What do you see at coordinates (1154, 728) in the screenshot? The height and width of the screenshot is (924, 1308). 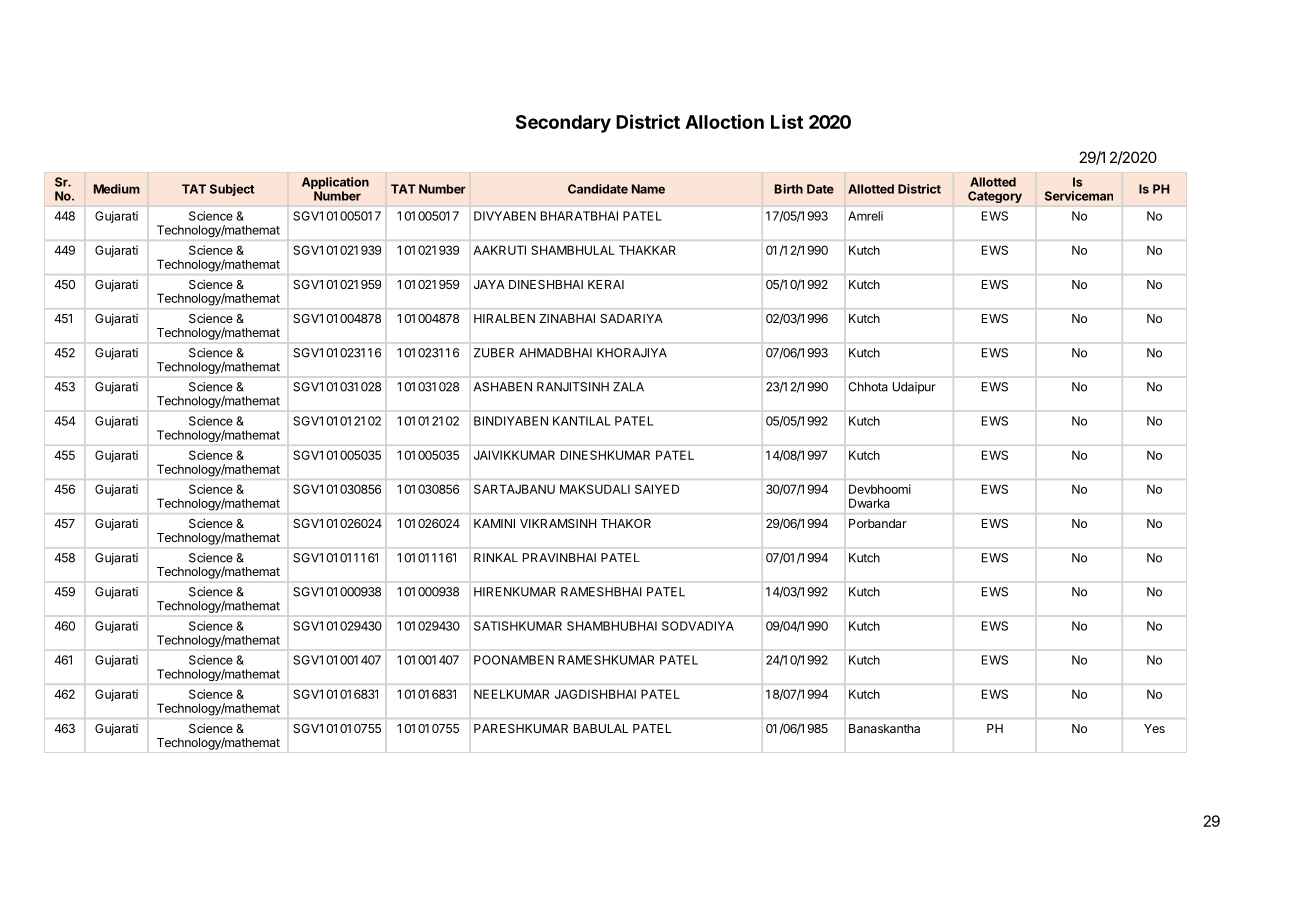 I see `Yes` at bounding box center [1154, 728].
